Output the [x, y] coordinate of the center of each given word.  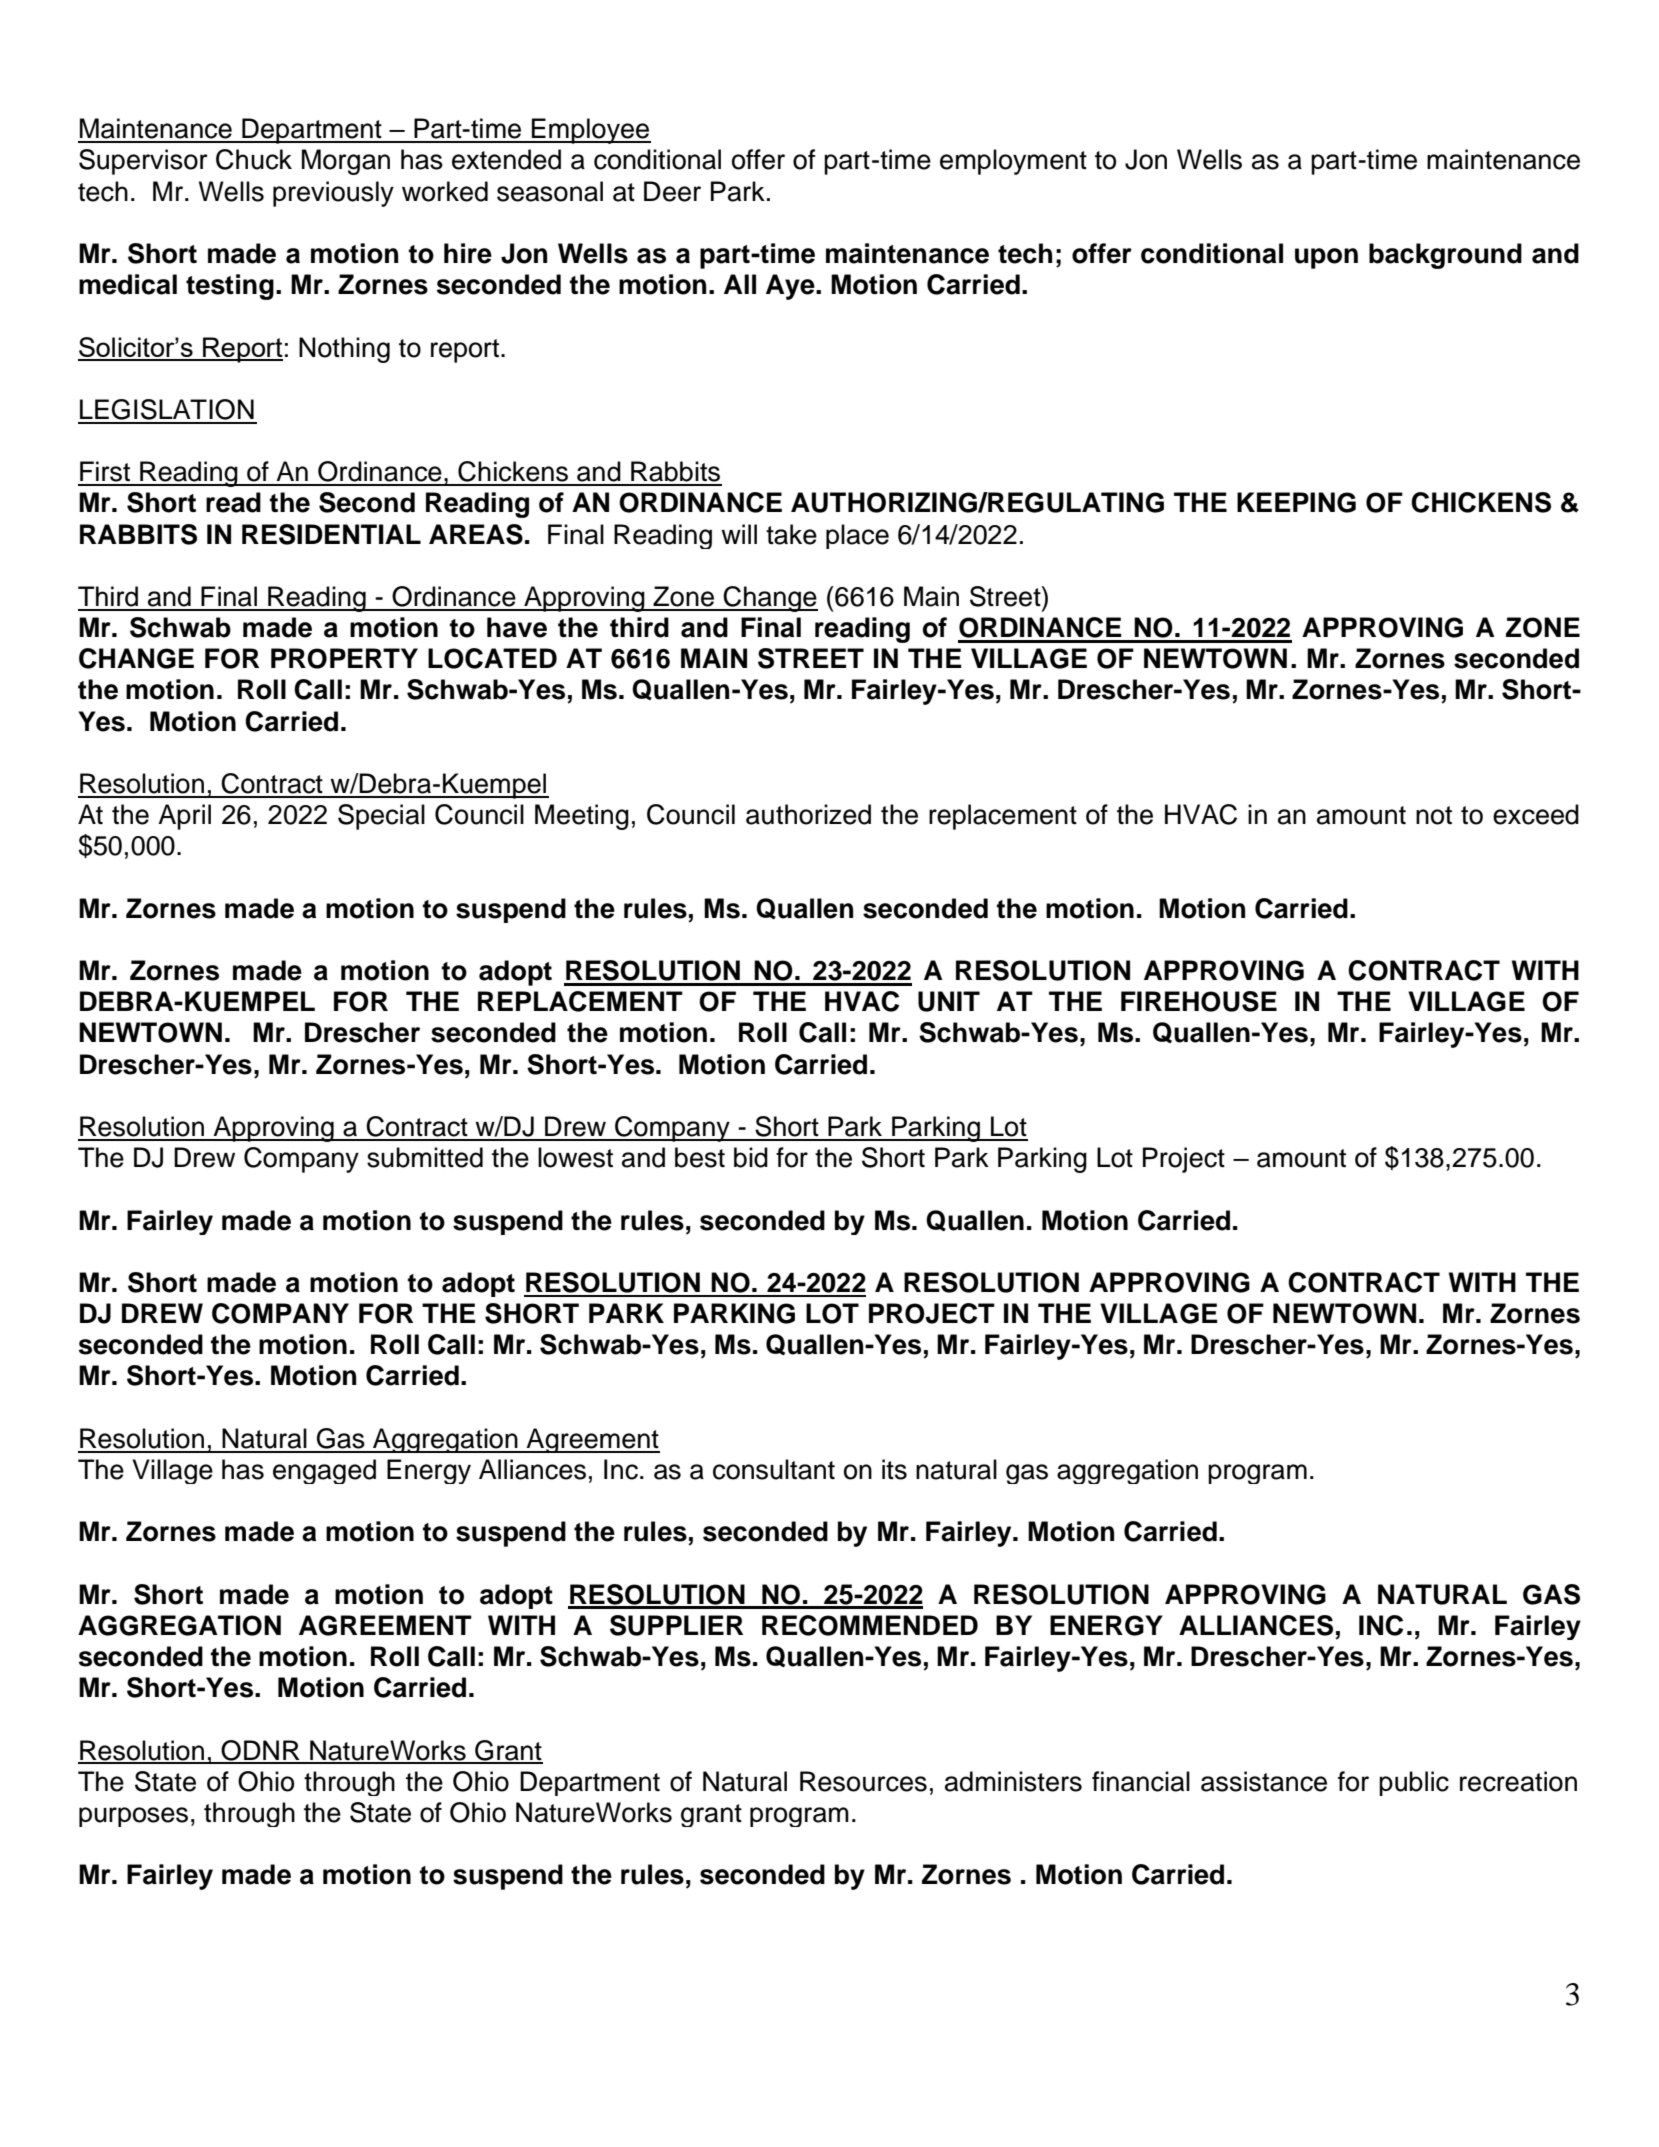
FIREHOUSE [1199, 1001]
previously [333, 194]
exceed [1536, 814]
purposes [133, 1817]
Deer [672, 191]
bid [751, 1157]
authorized [808, 814]
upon [1326, 258]
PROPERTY [344, 658]
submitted [425, 1157]
